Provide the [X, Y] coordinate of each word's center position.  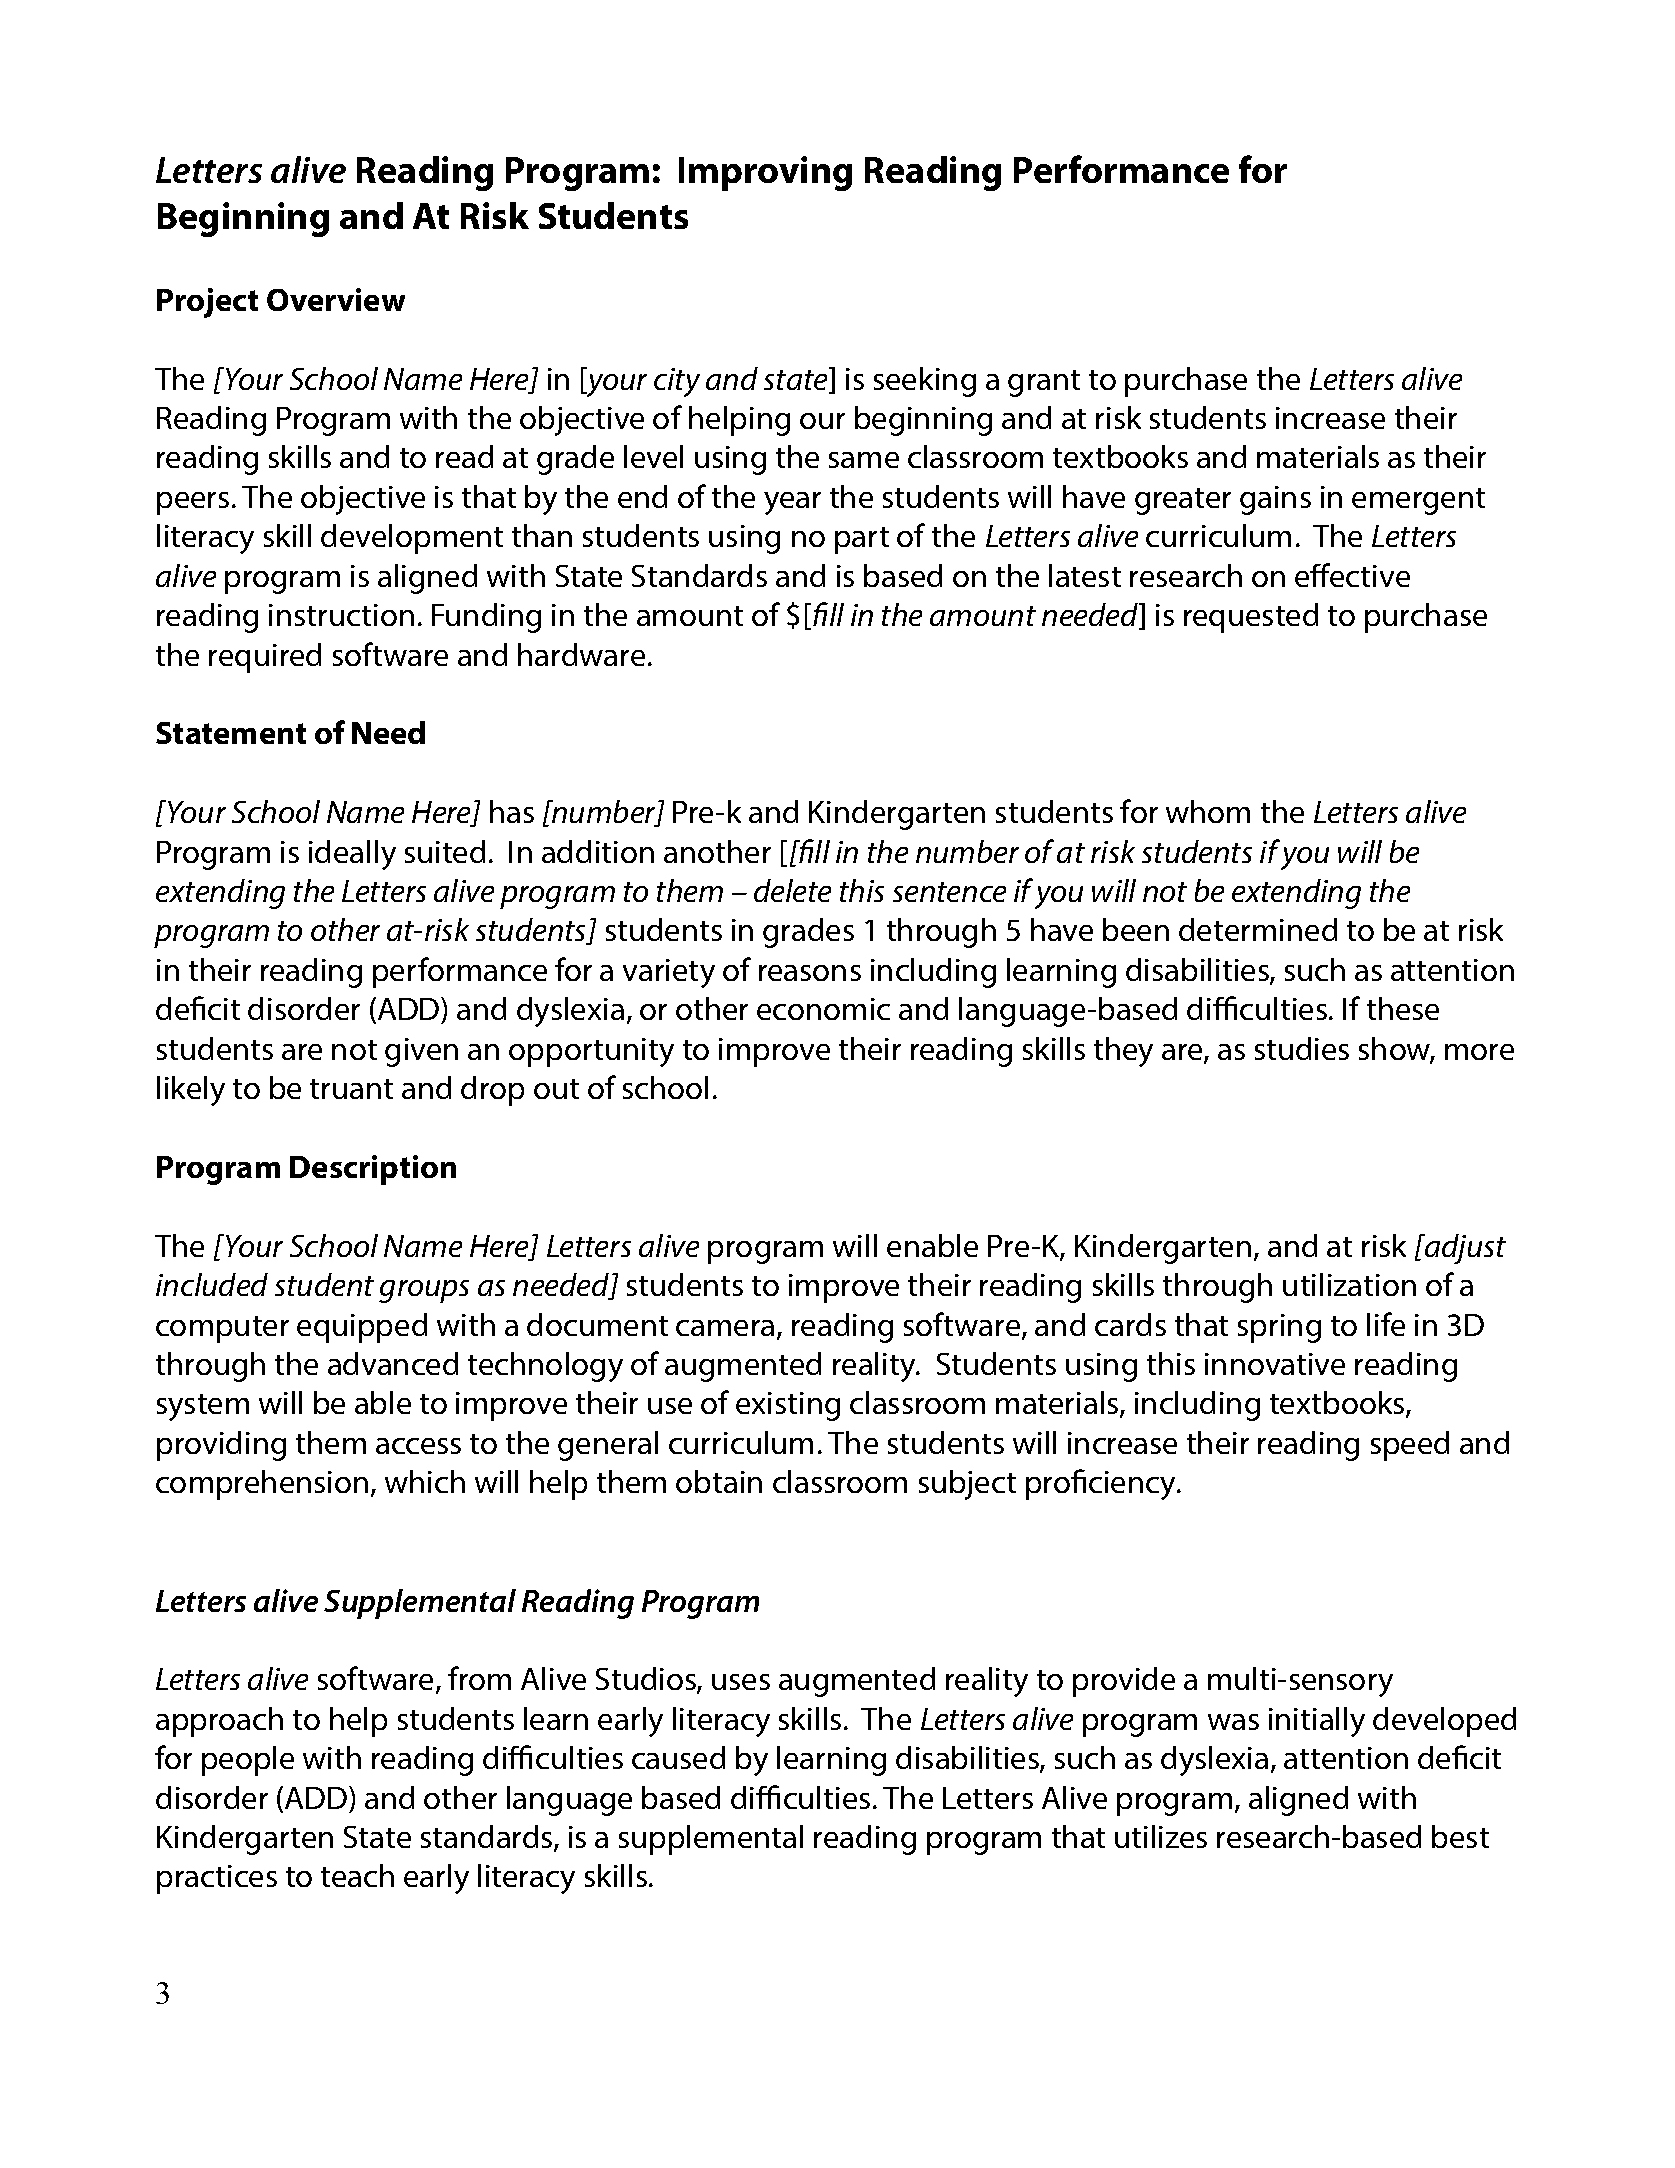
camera [725, 1328]
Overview [336, 299]
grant [1044, 383]
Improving [765, 173]
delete [792, 890]
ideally [352, 855]
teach [357, 1875]
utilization [1349, 1284]
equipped [362, 1328]
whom [1208, 811]
